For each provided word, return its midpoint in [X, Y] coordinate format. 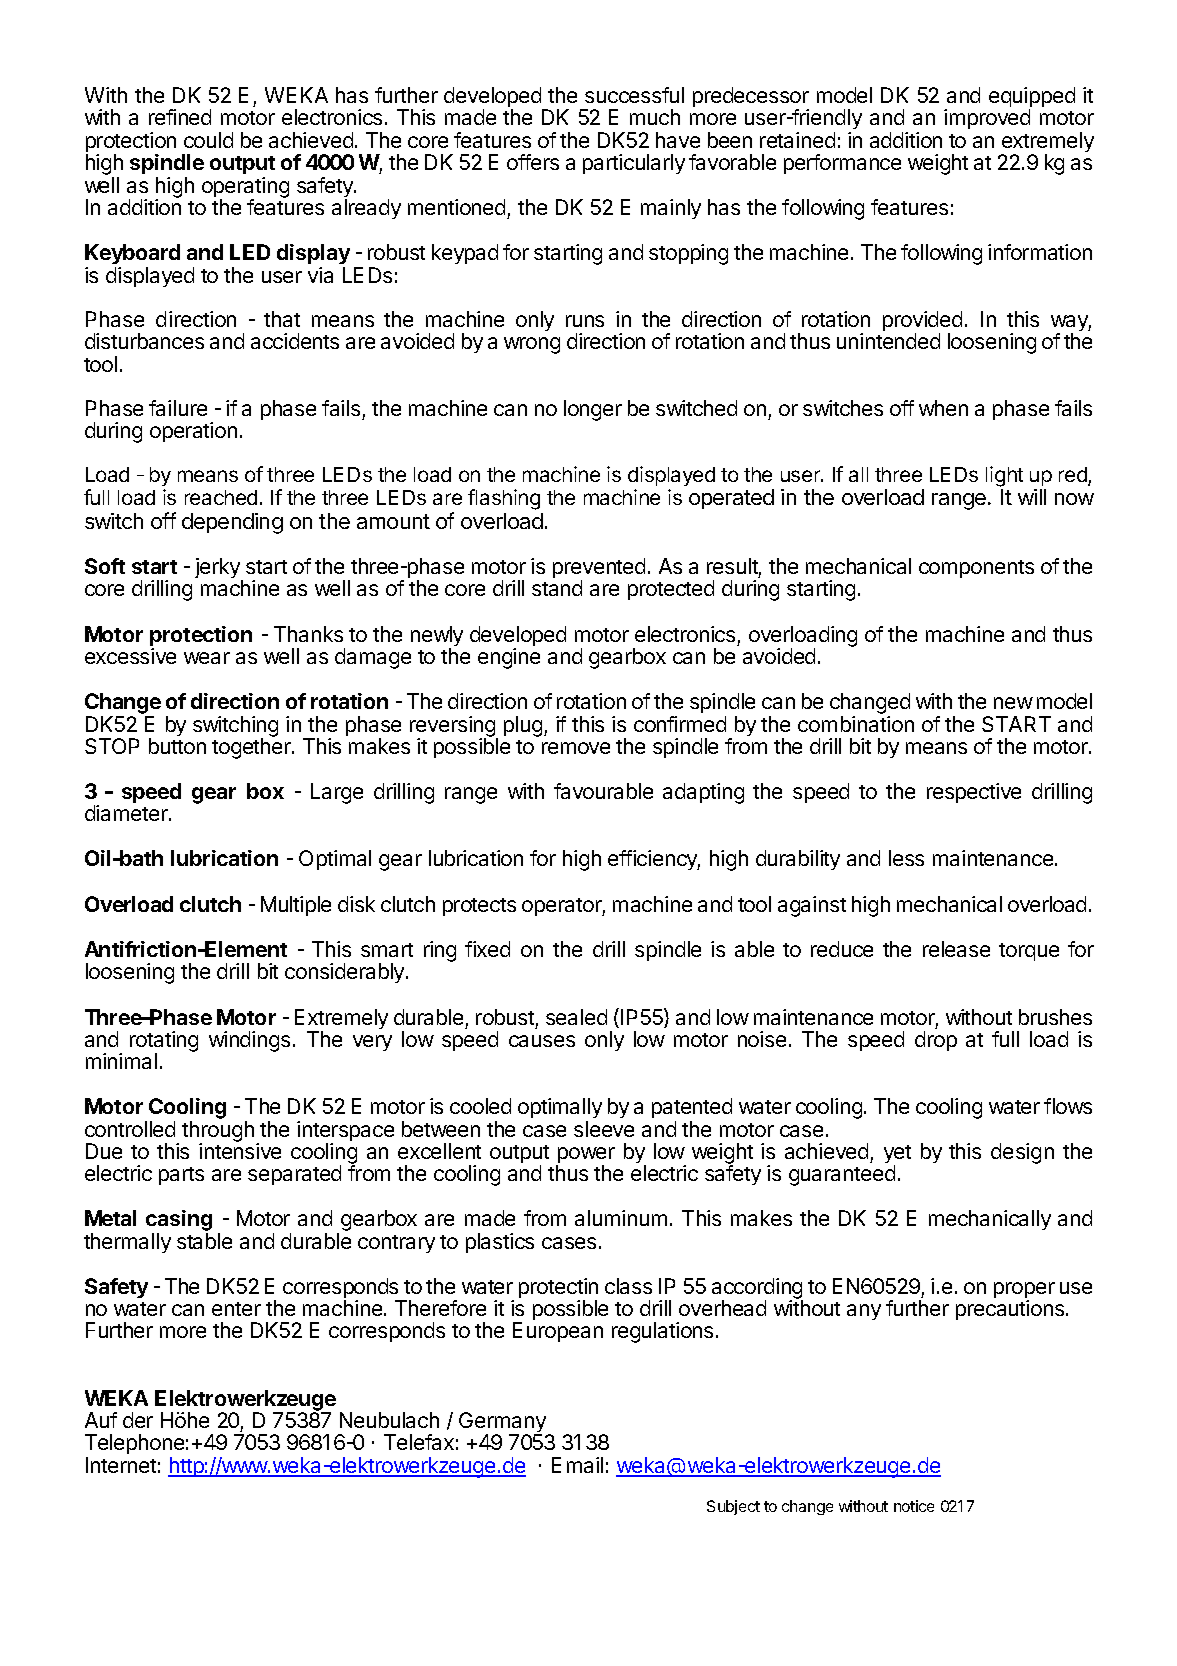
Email [577, 1465]
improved [987, 119]
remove [576, 748]
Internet [121, 1465]
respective [974, 793]
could [208, 140]
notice [914, 1506]
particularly [634, 164]
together [252, 747]
